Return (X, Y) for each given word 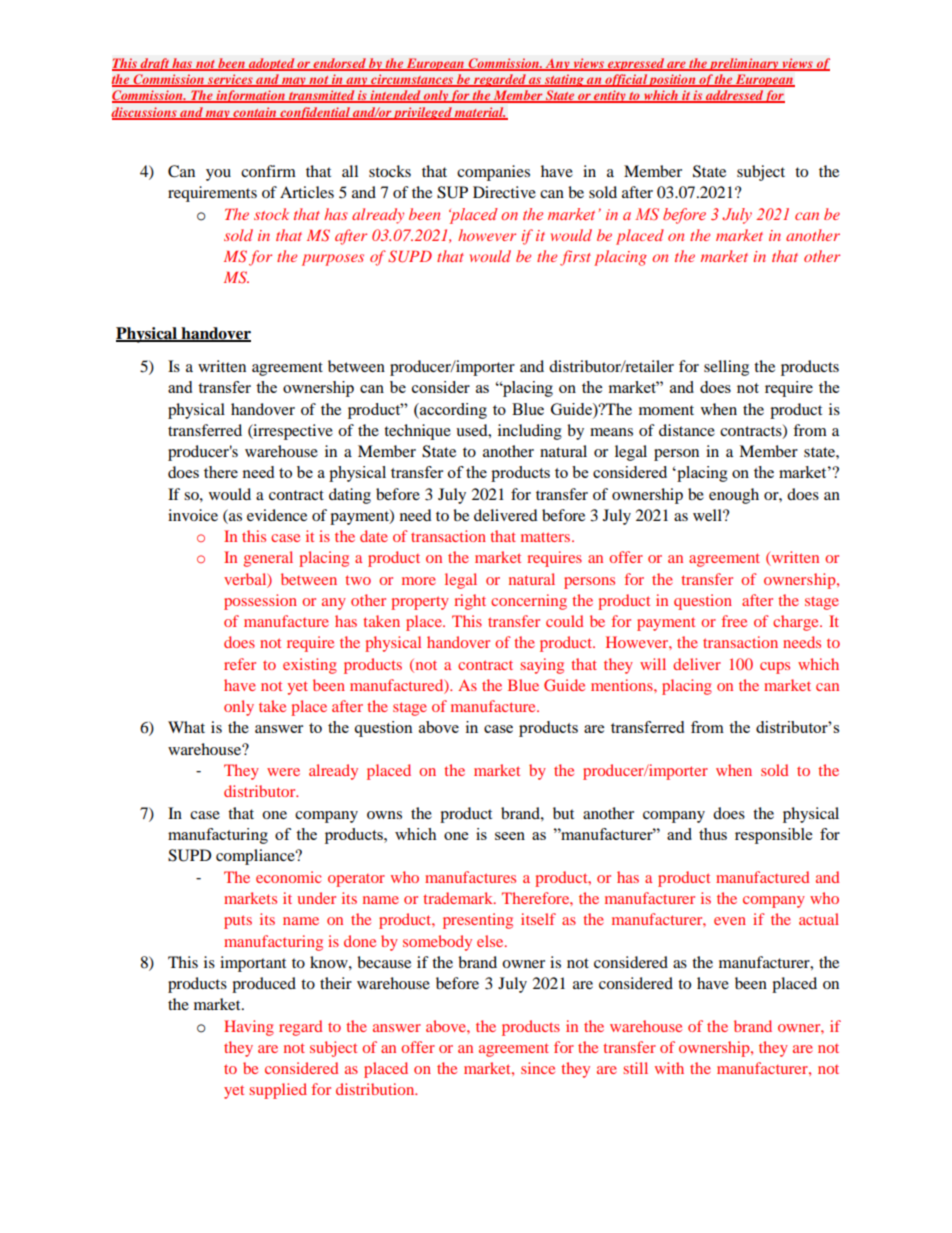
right (470, 602)
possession (260, 602)
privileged (423, 113)
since (538, 1068)
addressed (734, 96)
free (734, 621)
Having (249, 1028)
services (230, 80)
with (669, 1068)
